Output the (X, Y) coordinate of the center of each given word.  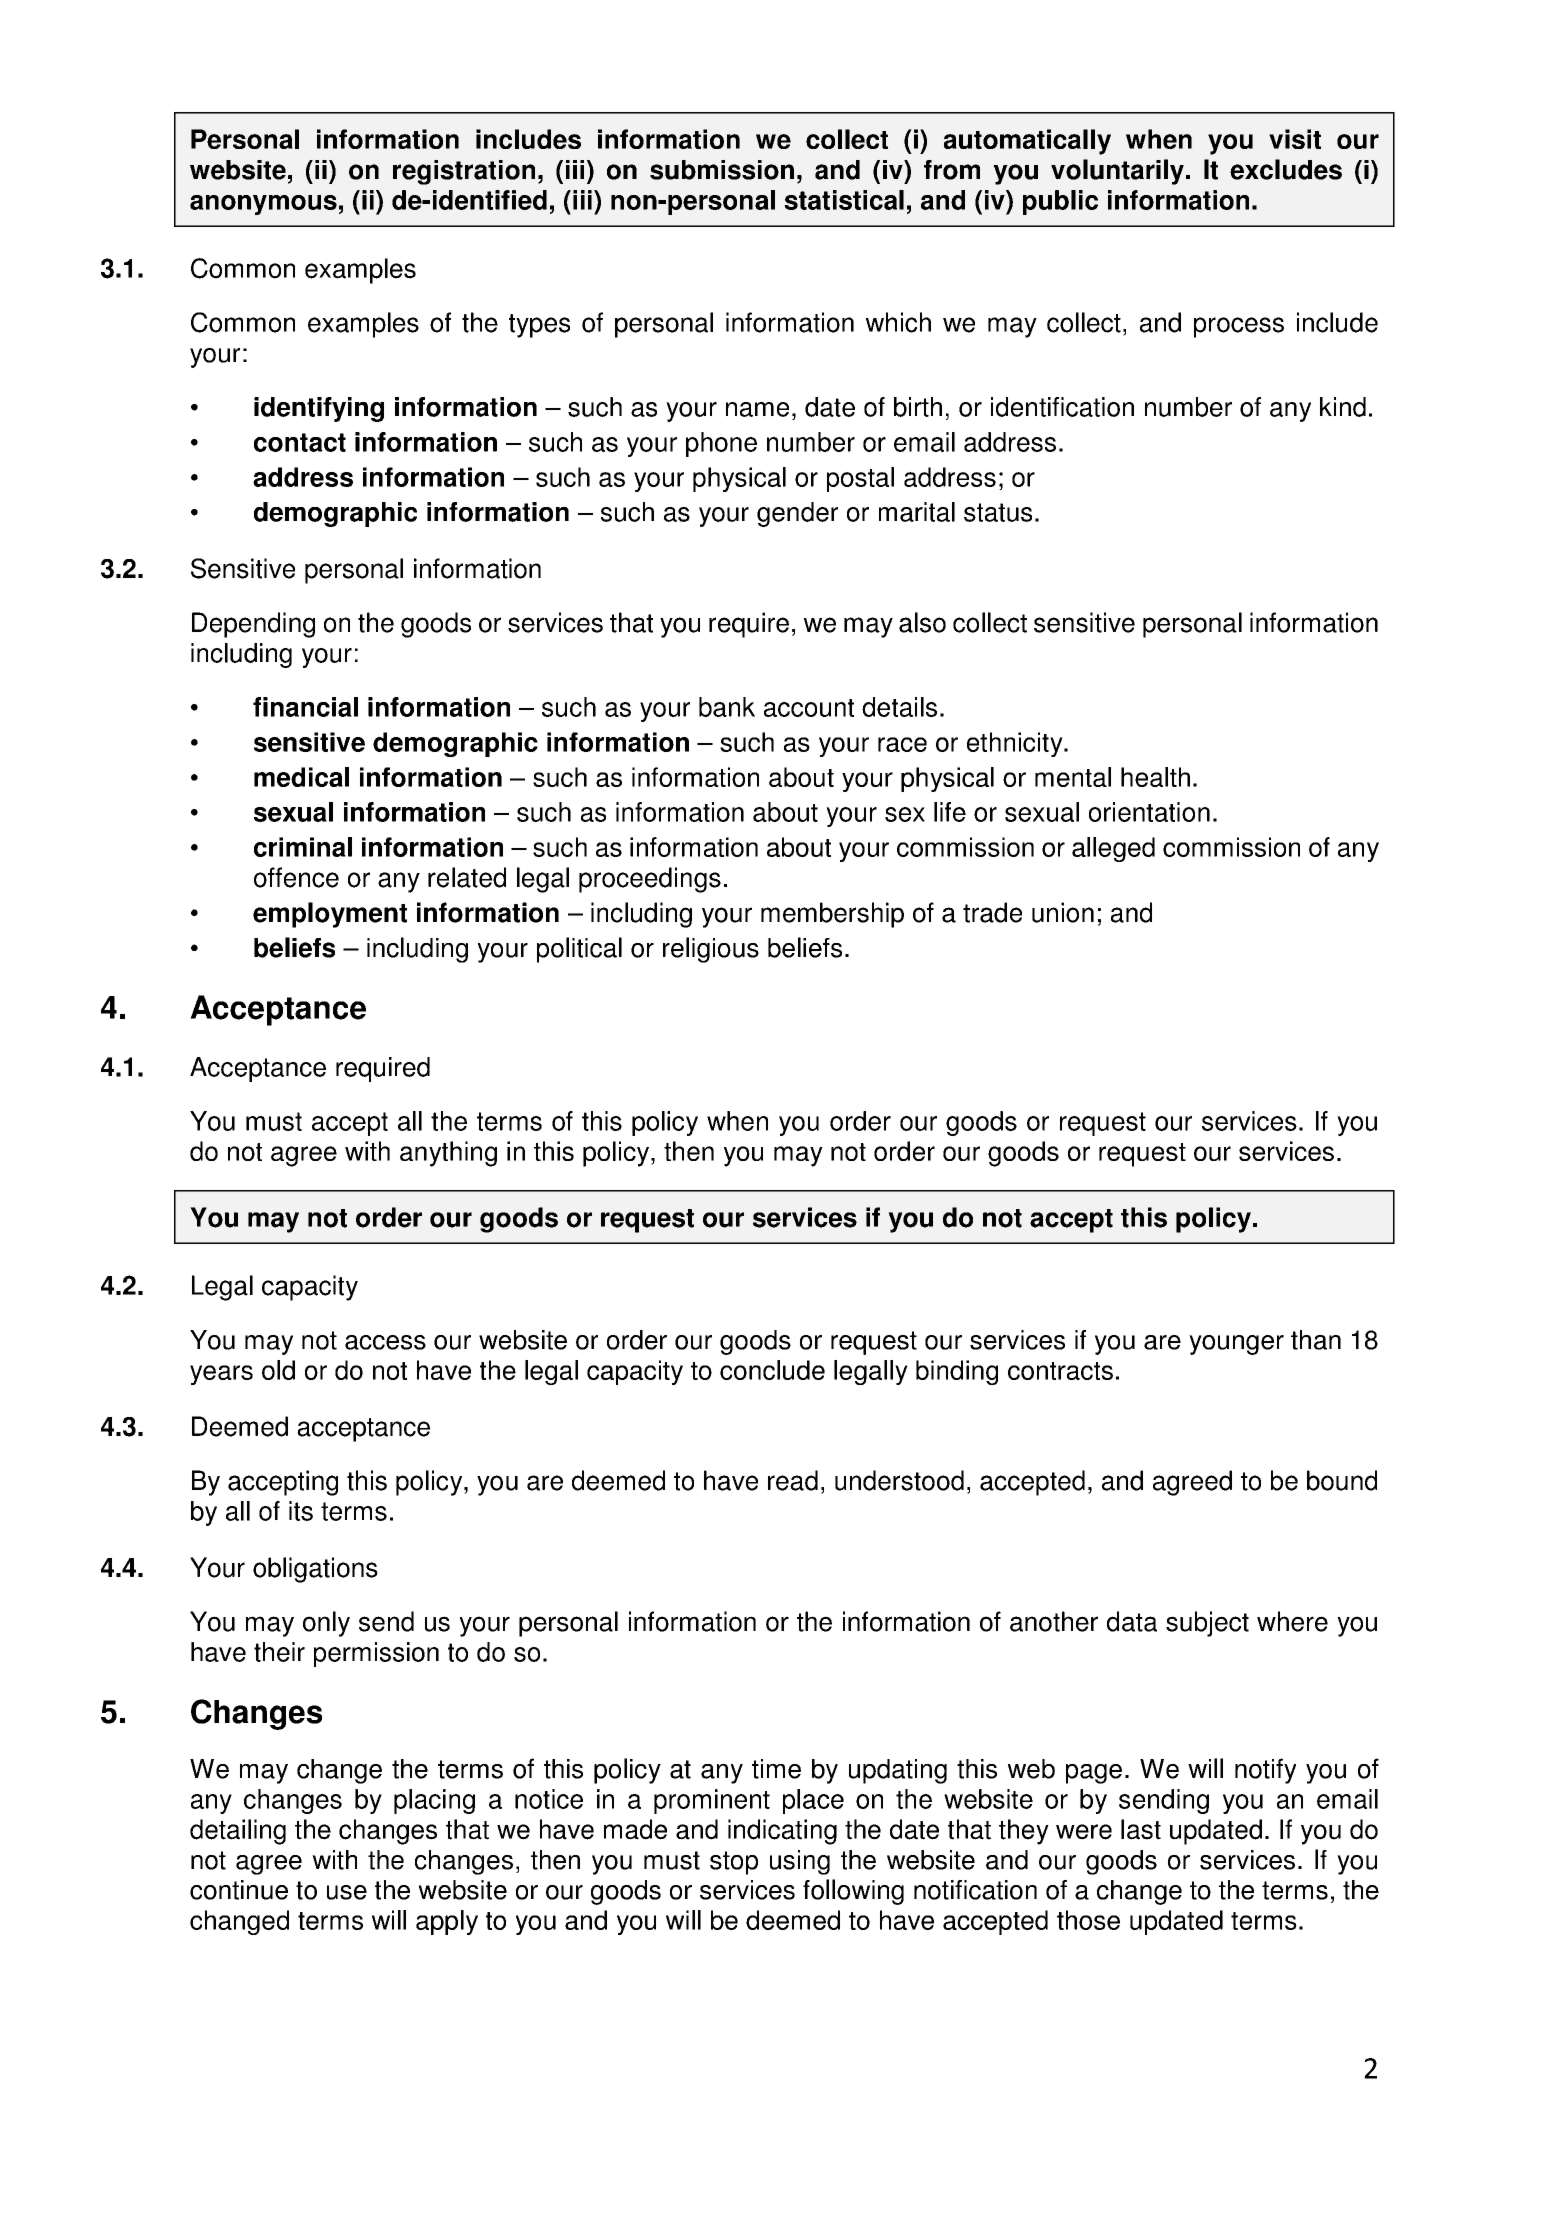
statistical (844, 200)
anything (448, 1154)
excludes (1286, 169)
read (793, 1480)
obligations (315, 1570)
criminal (303, 847)
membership (832, 915)
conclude (772, 1370)
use (347, 1892)
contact (300, 442)
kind (1343, 407)
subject (1207, 1624)
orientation (1149, 812)
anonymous (263, 205)
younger (1236, 1345)
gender (797, 514)
